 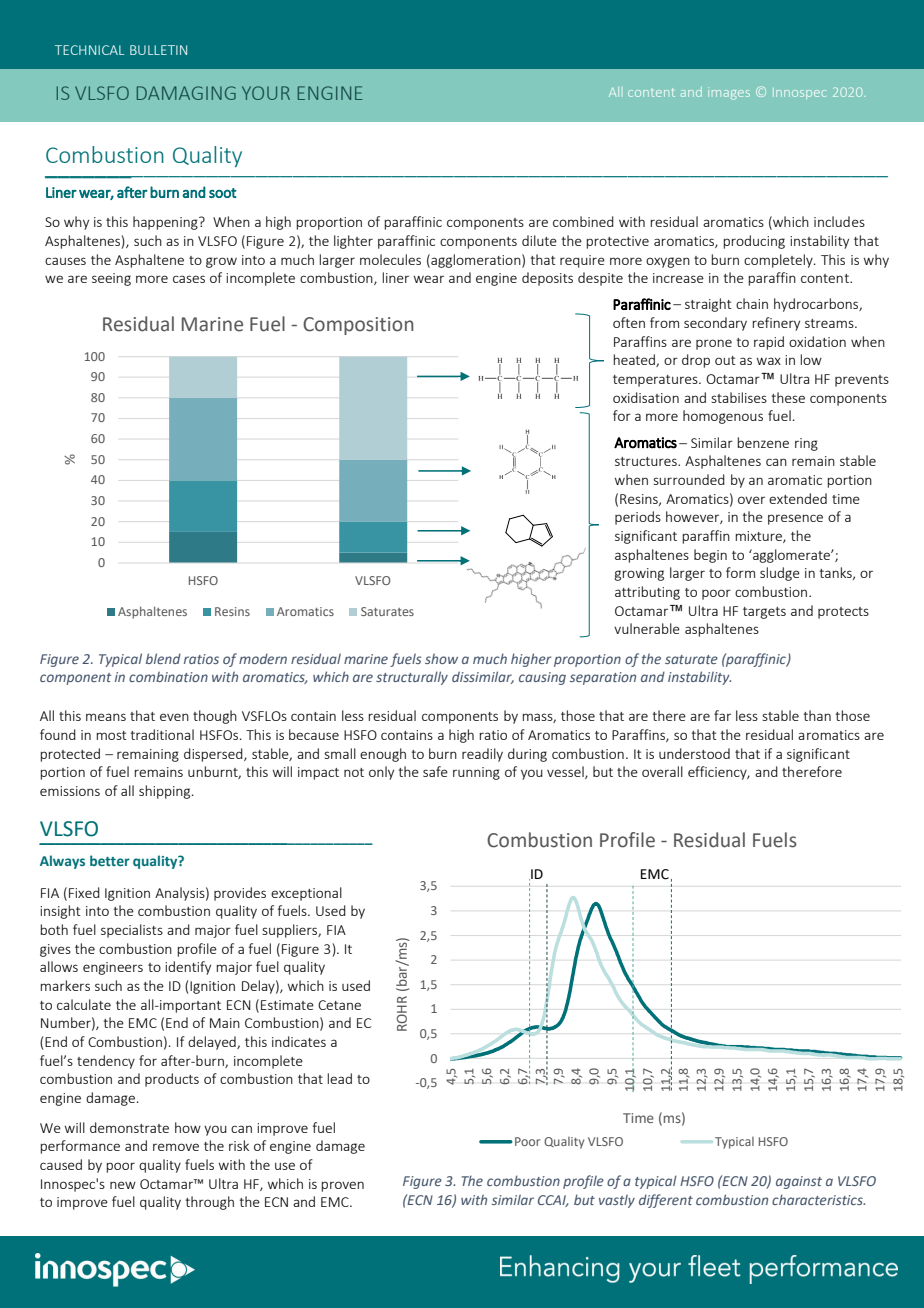 What do you see at coordinates (186, 93) in the screenshot?
I see `DAMAGING` at bounding box center [186, 93].
